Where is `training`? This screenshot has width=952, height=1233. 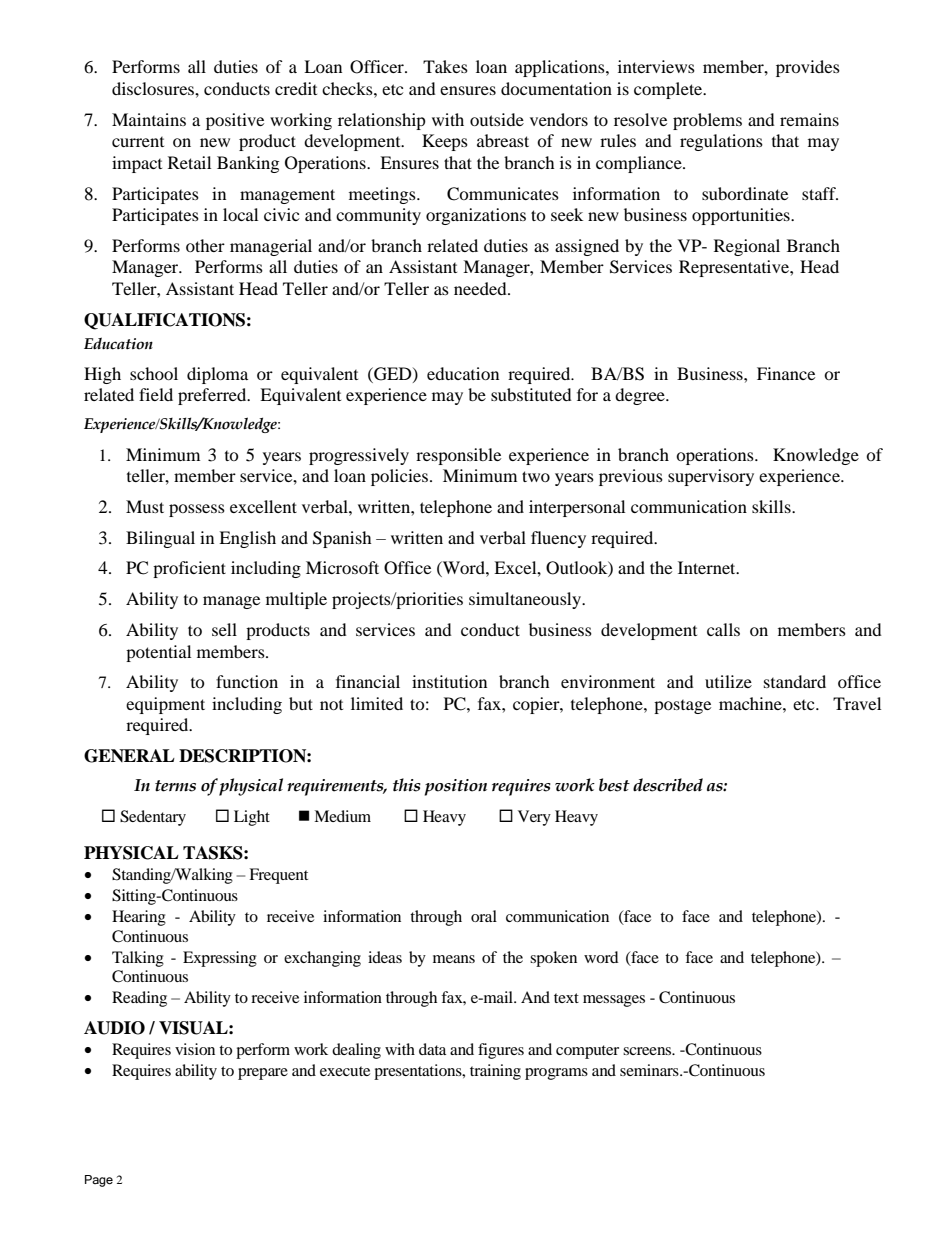
training is located at coordinates (495, 1072).
